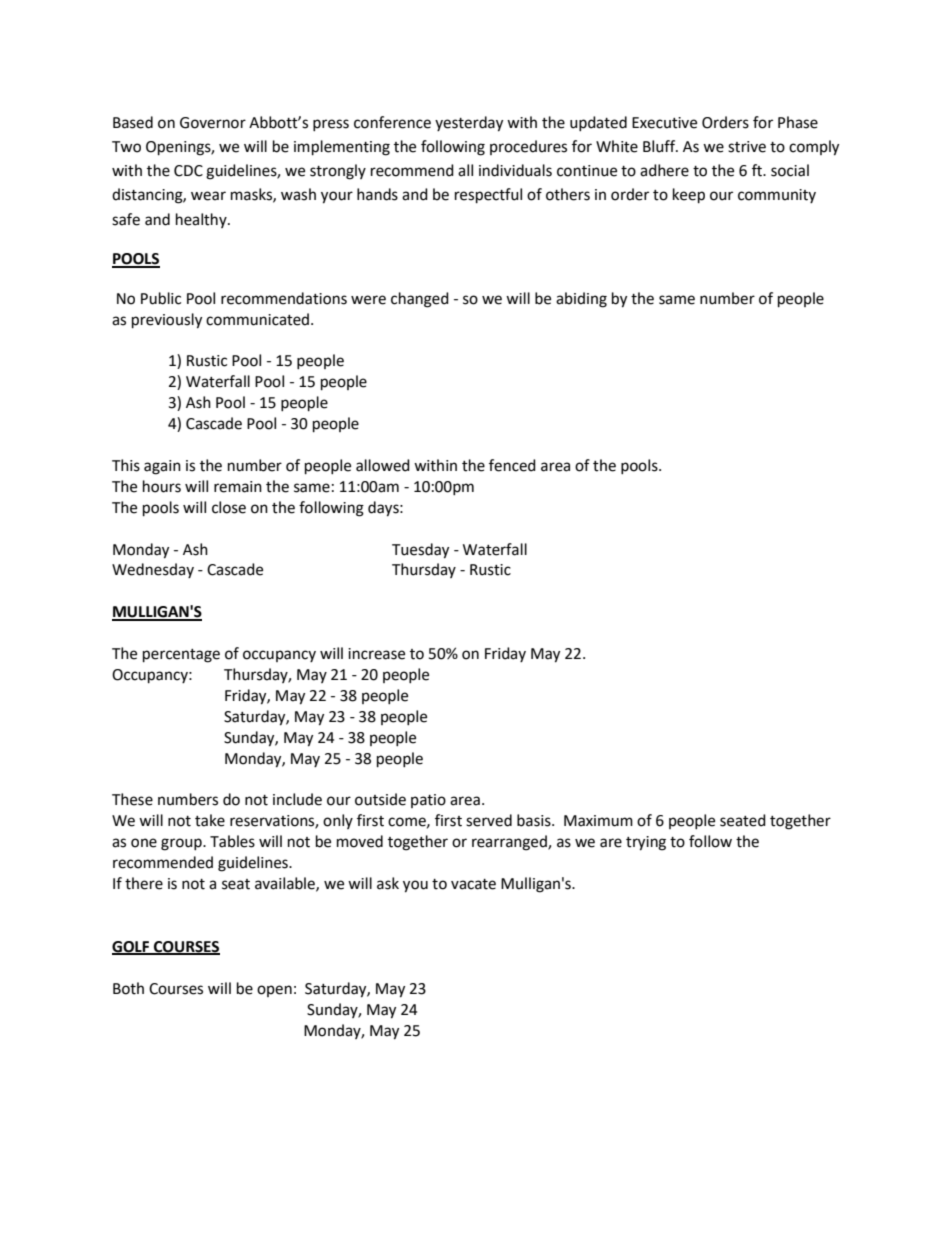 The width and height of the screenshot is (952, 1233). What do you see at coordinates (181, 656) in the screenshot?
I see `percentage` at bounding box center [181, 656].
